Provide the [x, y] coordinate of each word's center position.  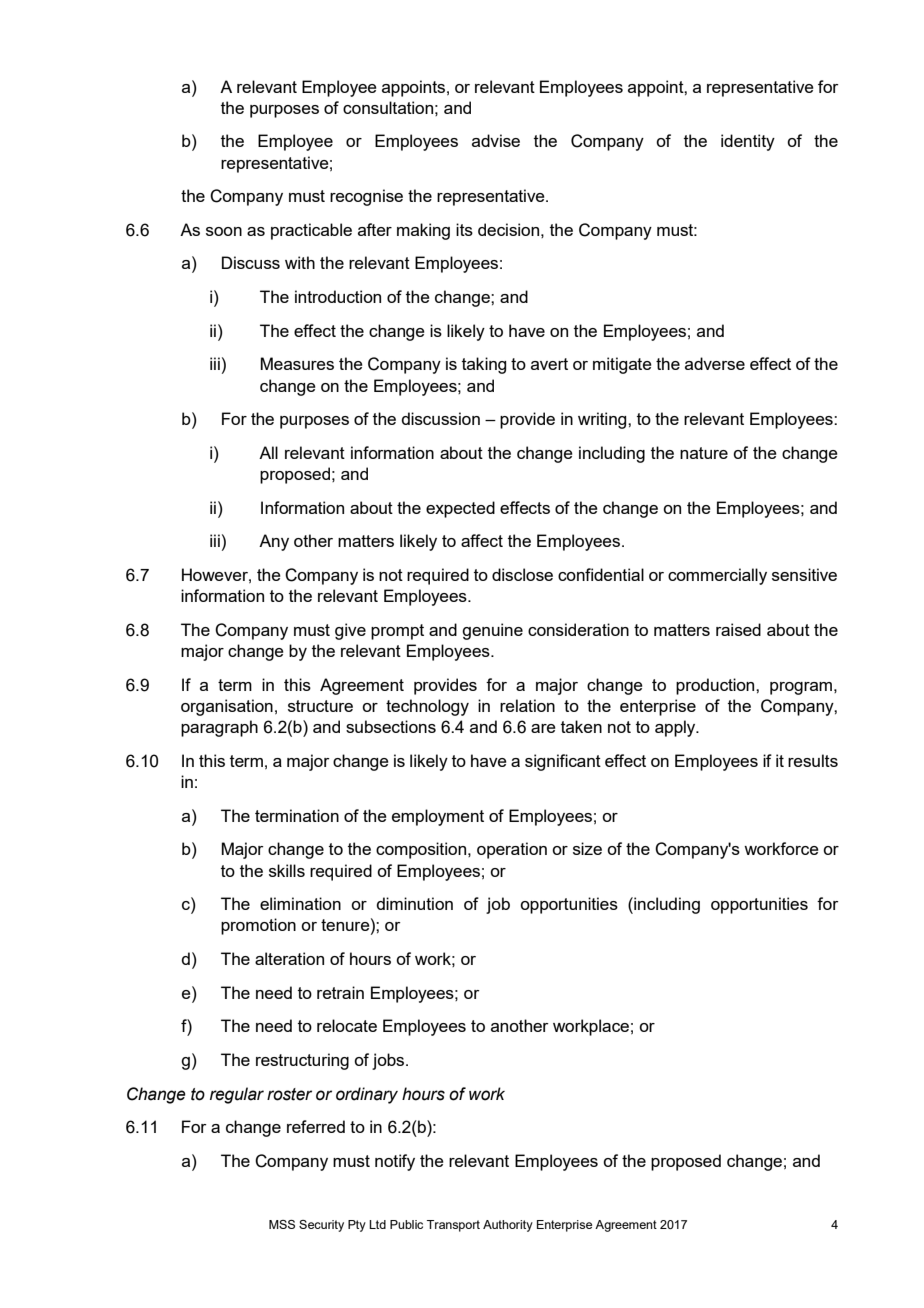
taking [484, 365]
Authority [508, 1226]
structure [320, 706]
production [716, 686]
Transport [453, 1226]
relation [527, 705]
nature [704, 453]
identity [748, 142]
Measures [297, 363]
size [587, 848]
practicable [311, 231]
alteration [289, 958]
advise [496, 140]
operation [512, 850]
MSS [282, 1224]
